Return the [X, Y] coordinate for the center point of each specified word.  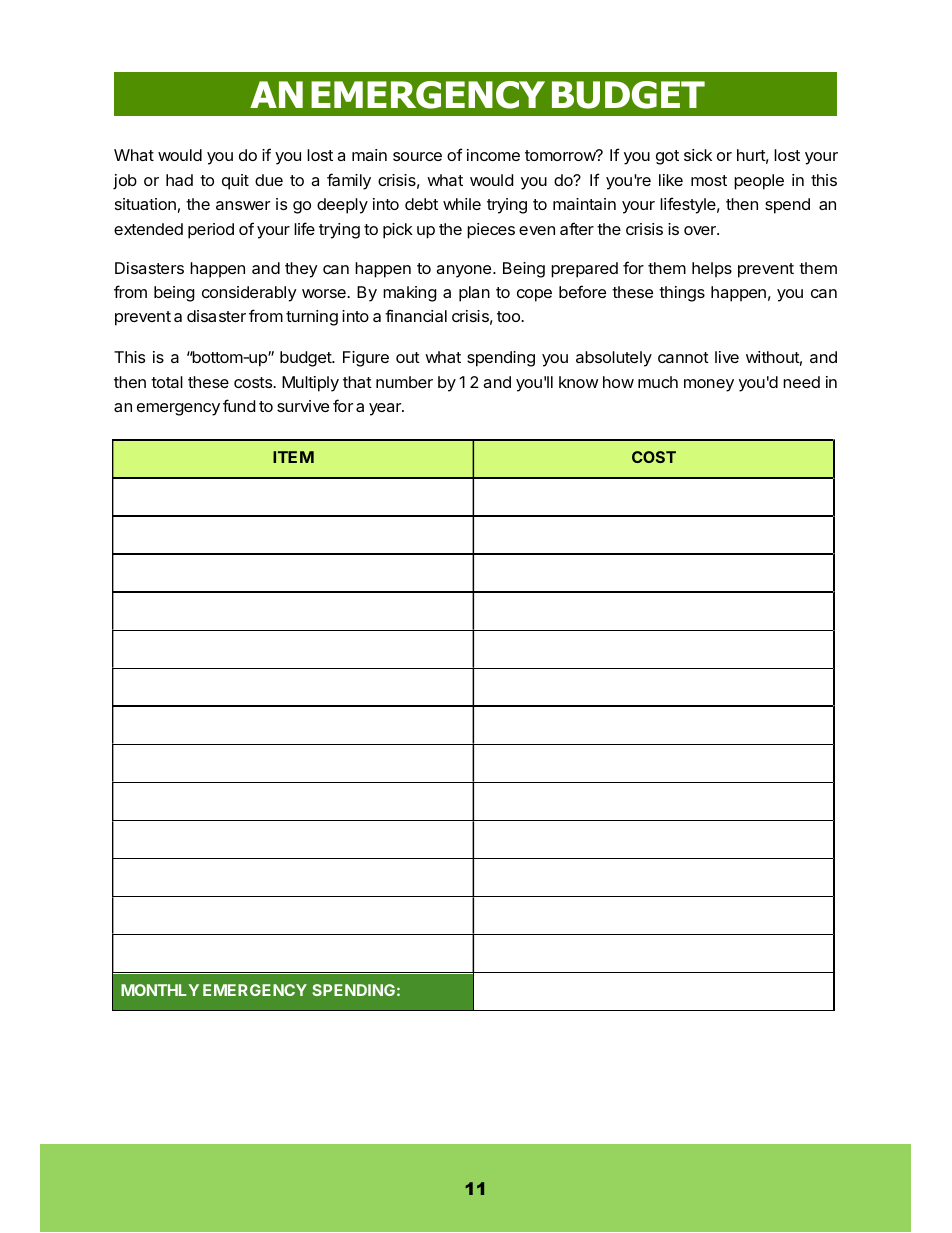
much [658, 382]
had [179, 180]
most [709, 180]
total [167, 382]
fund [239, 405]
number [404, 382]
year [386, 409]
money [709, 385]
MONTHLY [160, 990]
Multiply [310, 384]
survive [303, 406]
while [462, 204]
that [357, 382]
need [801, 382]
